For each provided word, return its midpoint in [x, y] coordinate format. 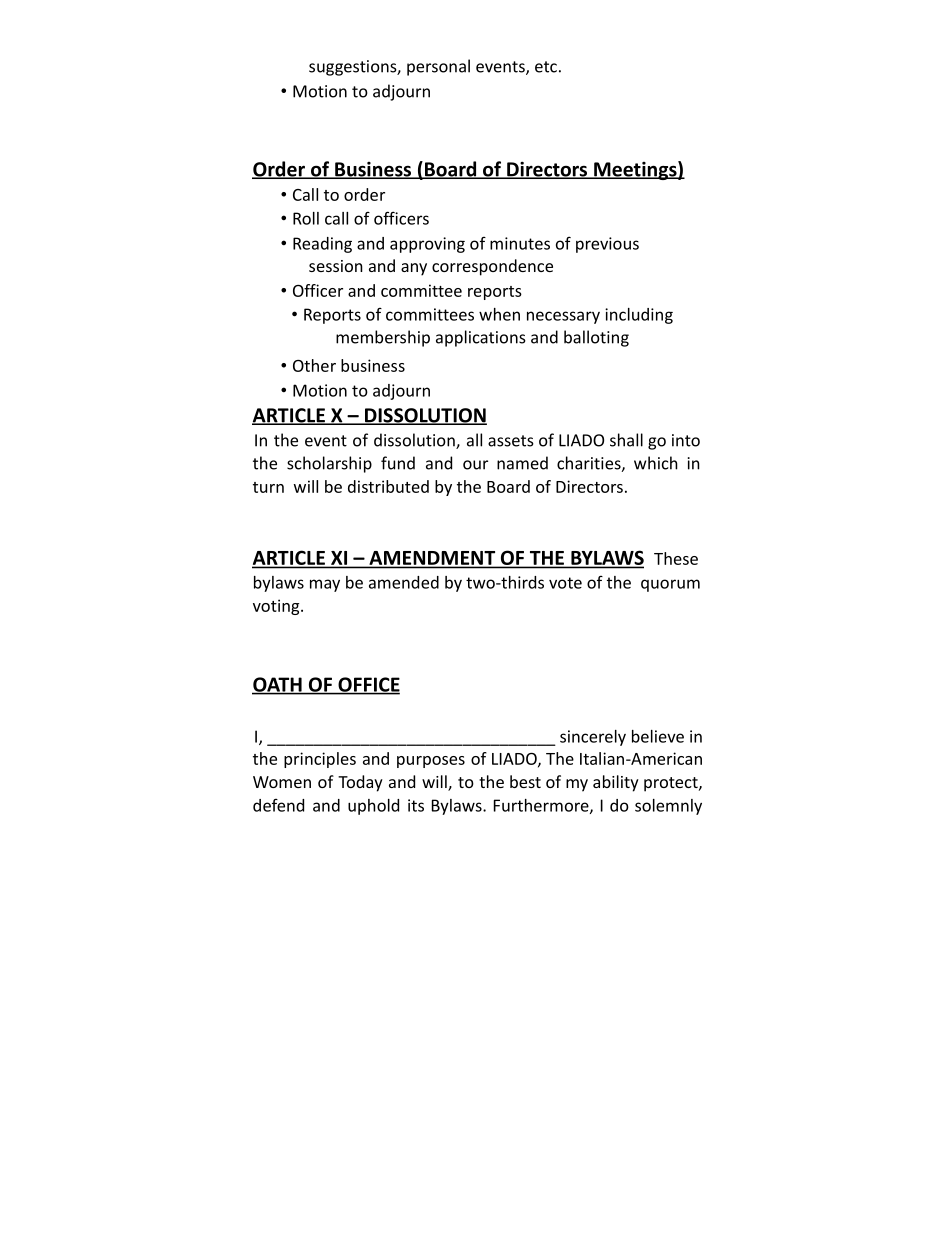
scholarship [329, 464]
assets [511, 441]
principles [320, 760]
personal [438, 67]
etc [546, 67]
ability [616, 783]
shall [626, 440]
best [525, 781]
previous [607, 245]
